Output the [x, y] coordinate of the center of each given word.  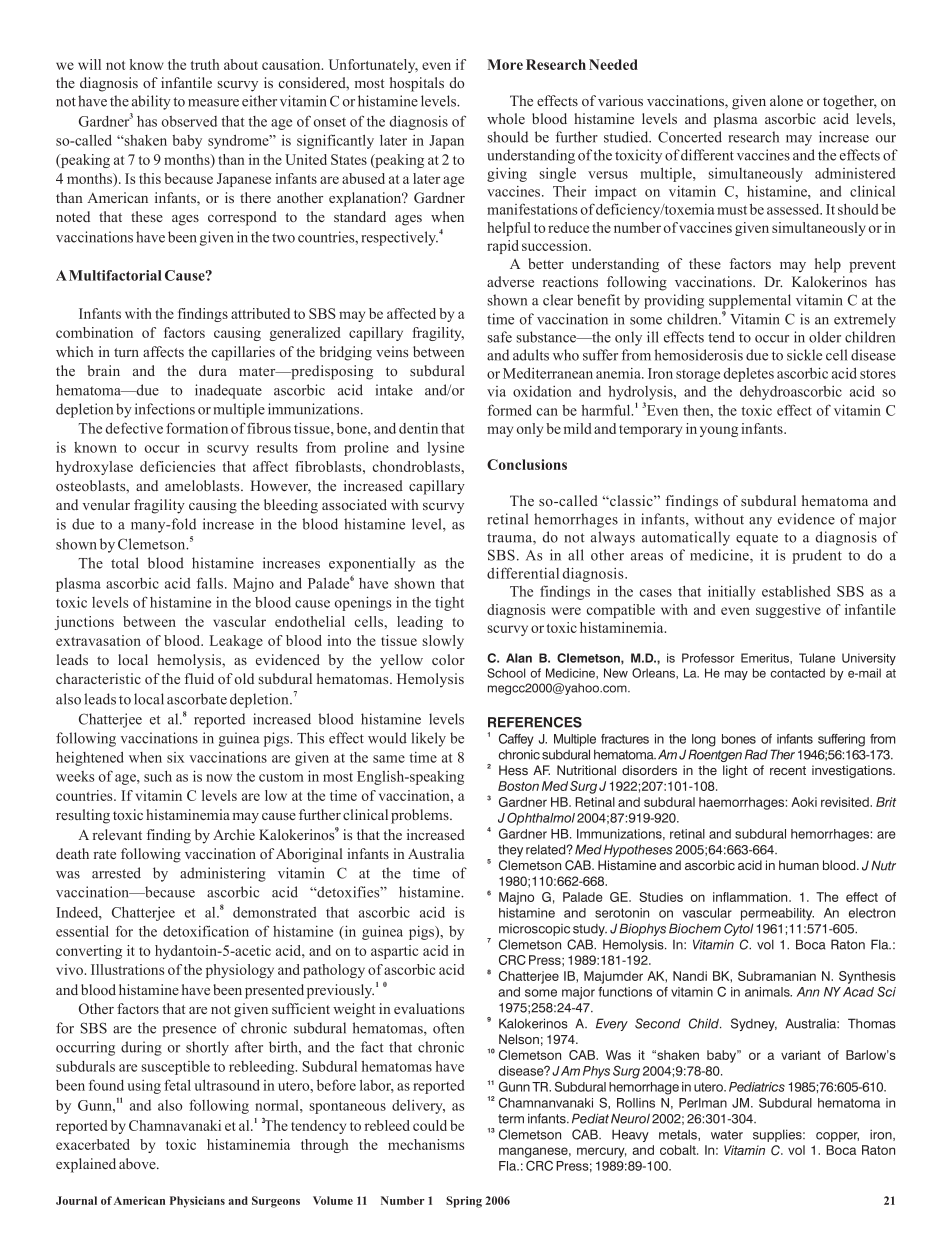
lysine [445, 449]
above [138, 1163]
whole [506, 118]
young [719, 431]
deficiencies [177, 466]
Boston [518, 786]
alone [786, 100]
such [158, 776]
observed [189, 121]
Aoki [804, 802]
